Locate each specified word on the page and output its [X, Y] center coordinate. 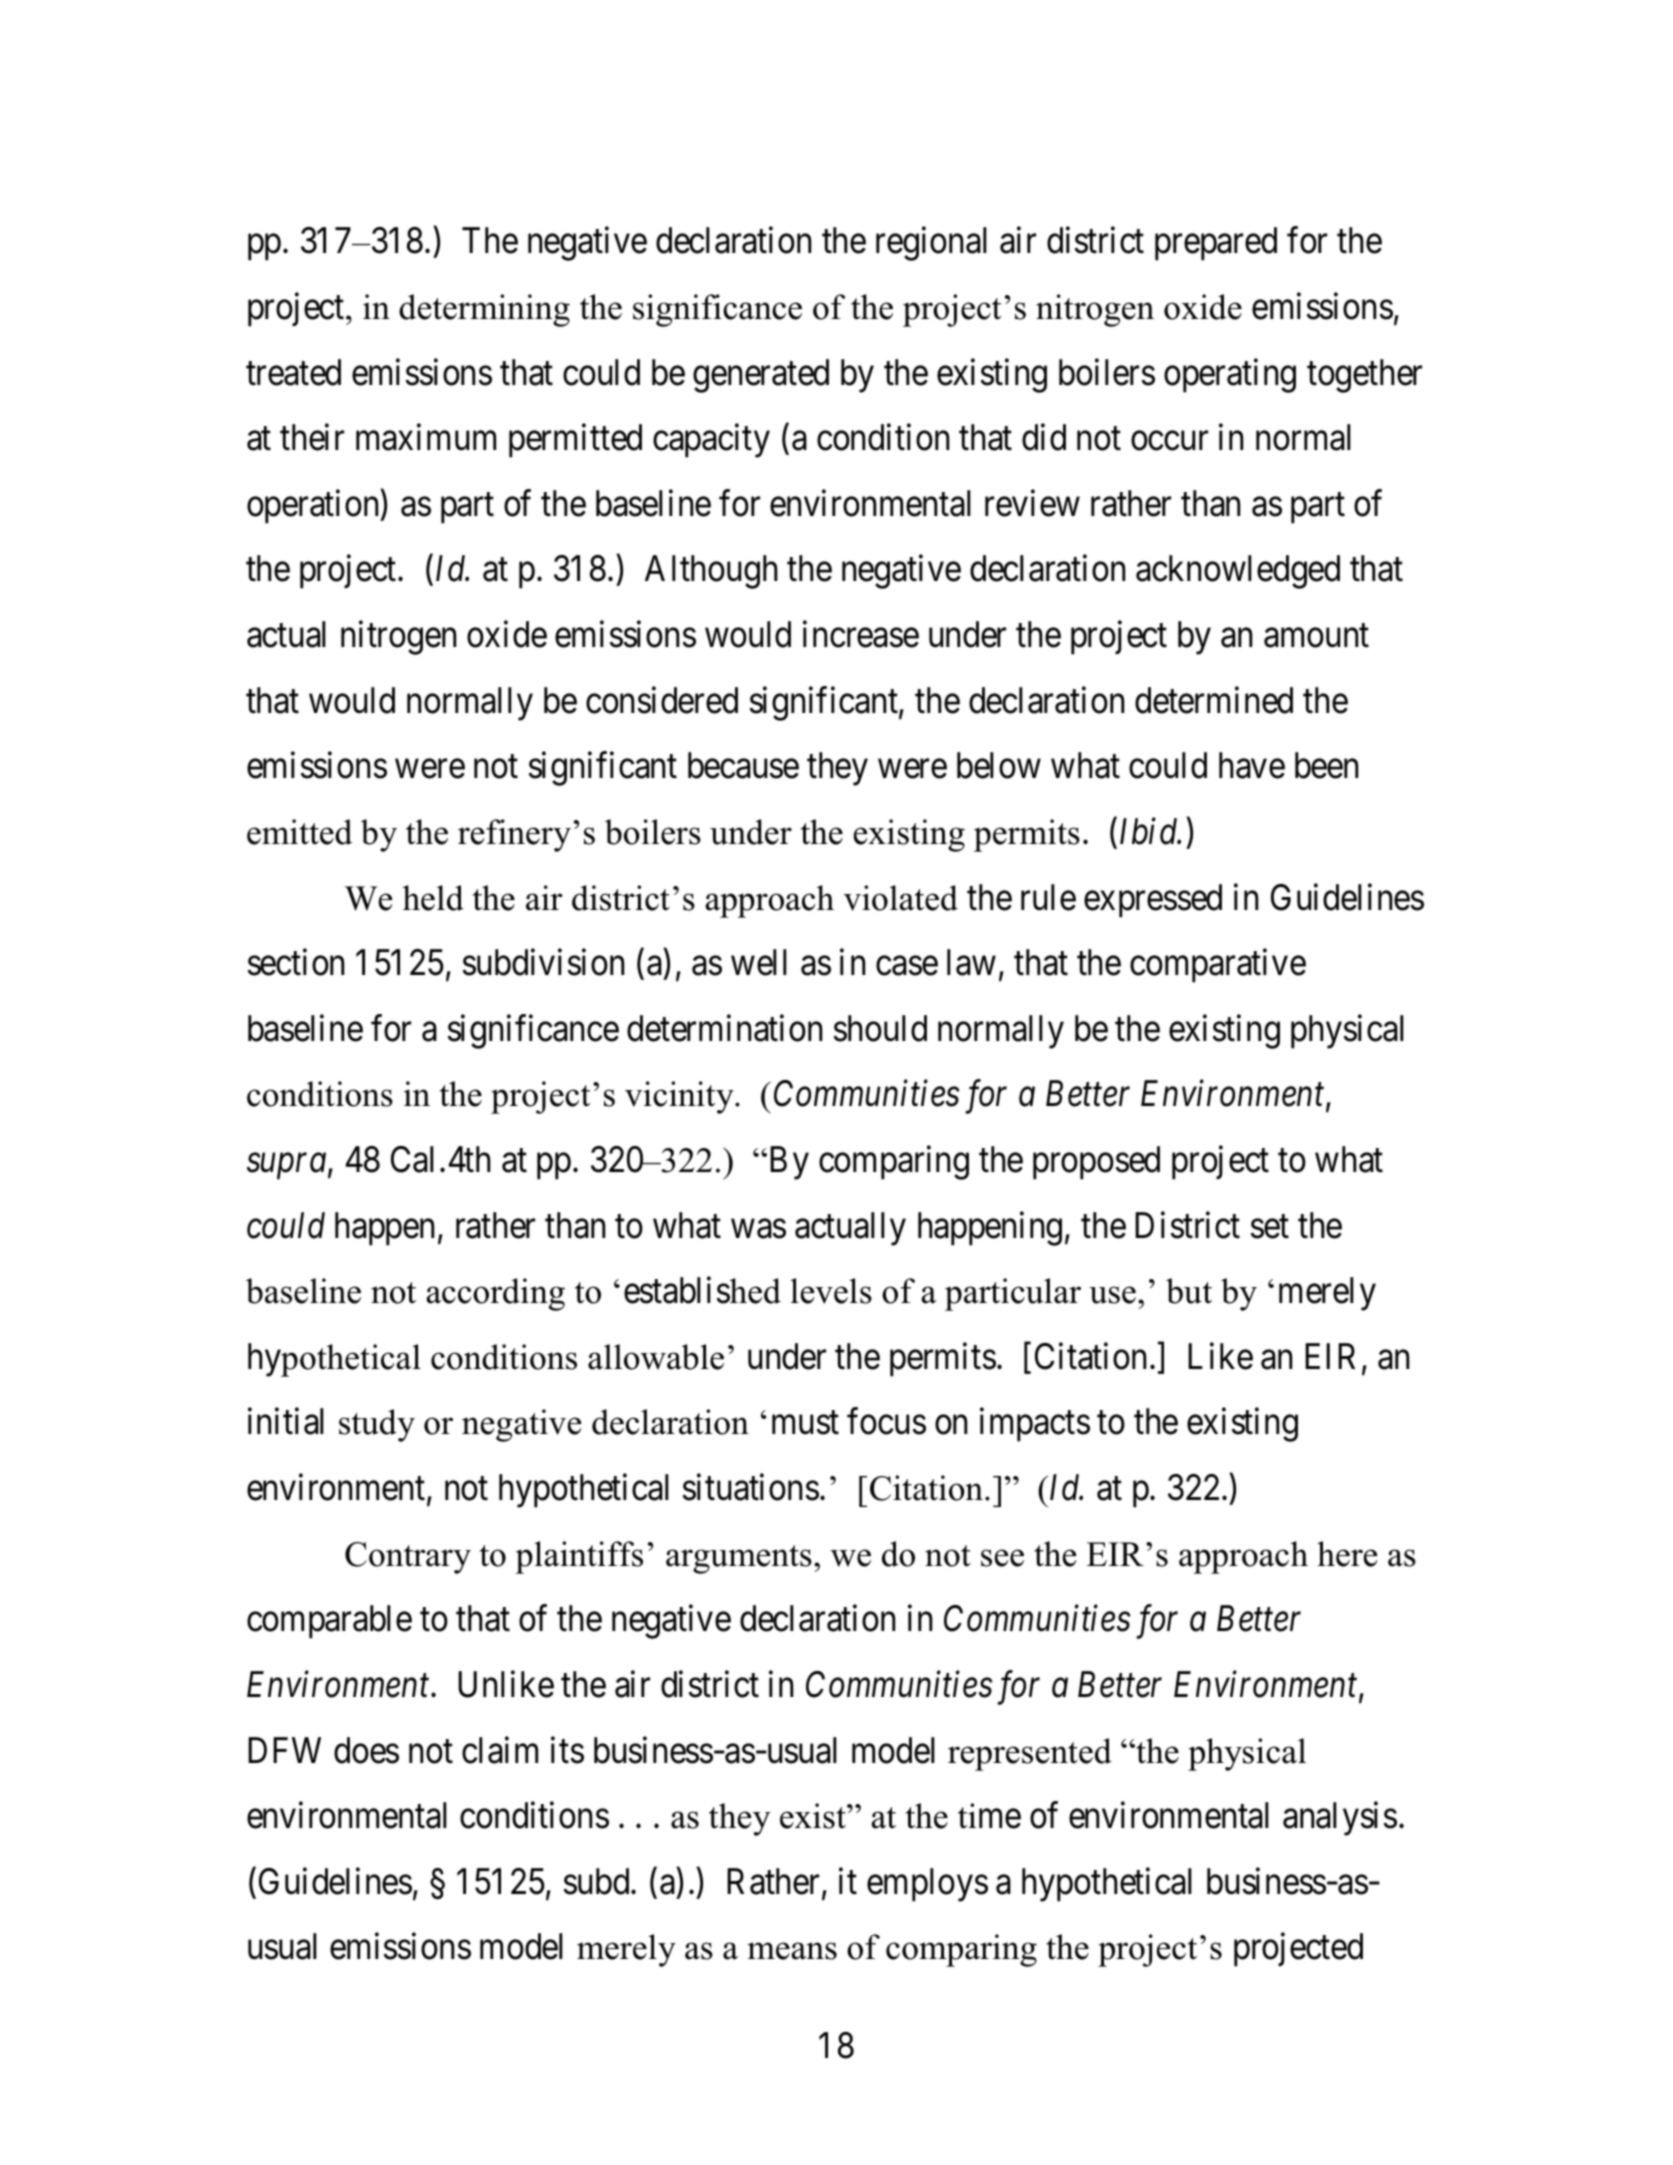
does [366, 1750]
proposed [1096, 1163]
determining [484, 310]
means [792, 1951]
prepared [1216, 244]
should [880, 1028]
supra [286, 1167]
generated [761, 376]
